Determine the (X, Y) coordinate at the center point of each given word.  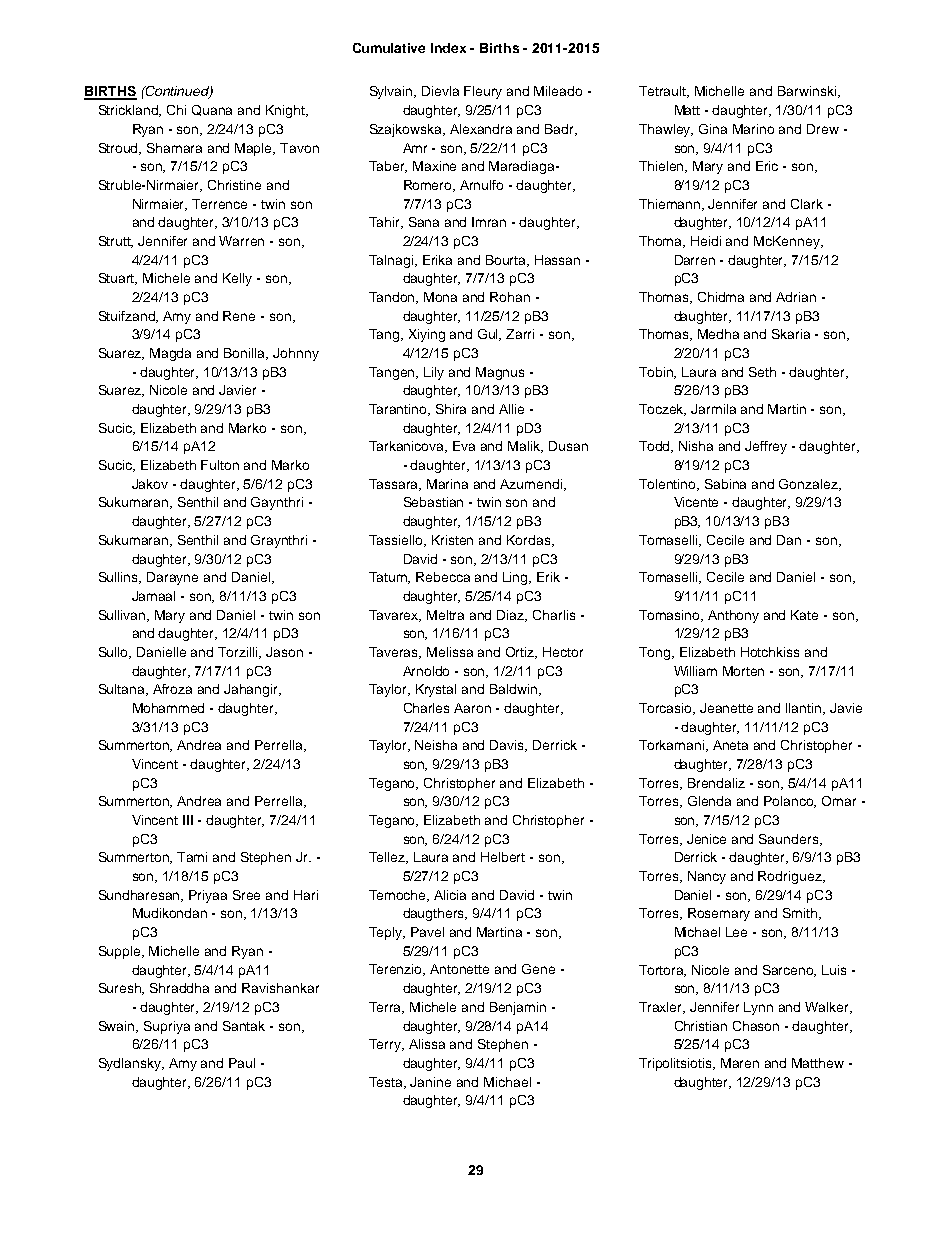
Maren (740, 1063)
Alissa (427, 1044)
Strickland (130, 111)
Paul (242, 1063)
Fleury (483, 92)
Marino (753, 129)
